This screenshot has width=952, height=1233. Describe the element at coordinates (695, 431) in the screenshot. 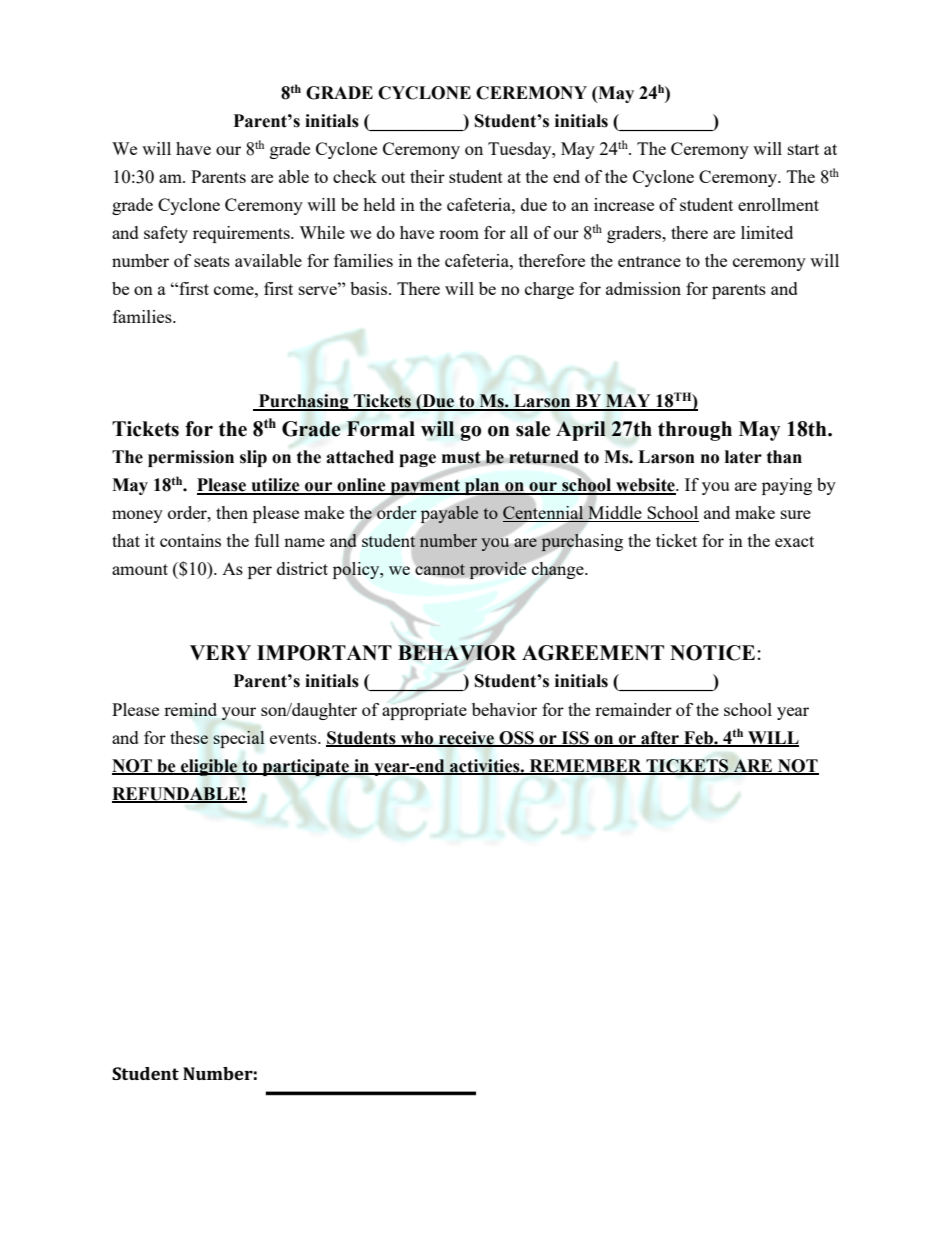

I see `through` at that location.
